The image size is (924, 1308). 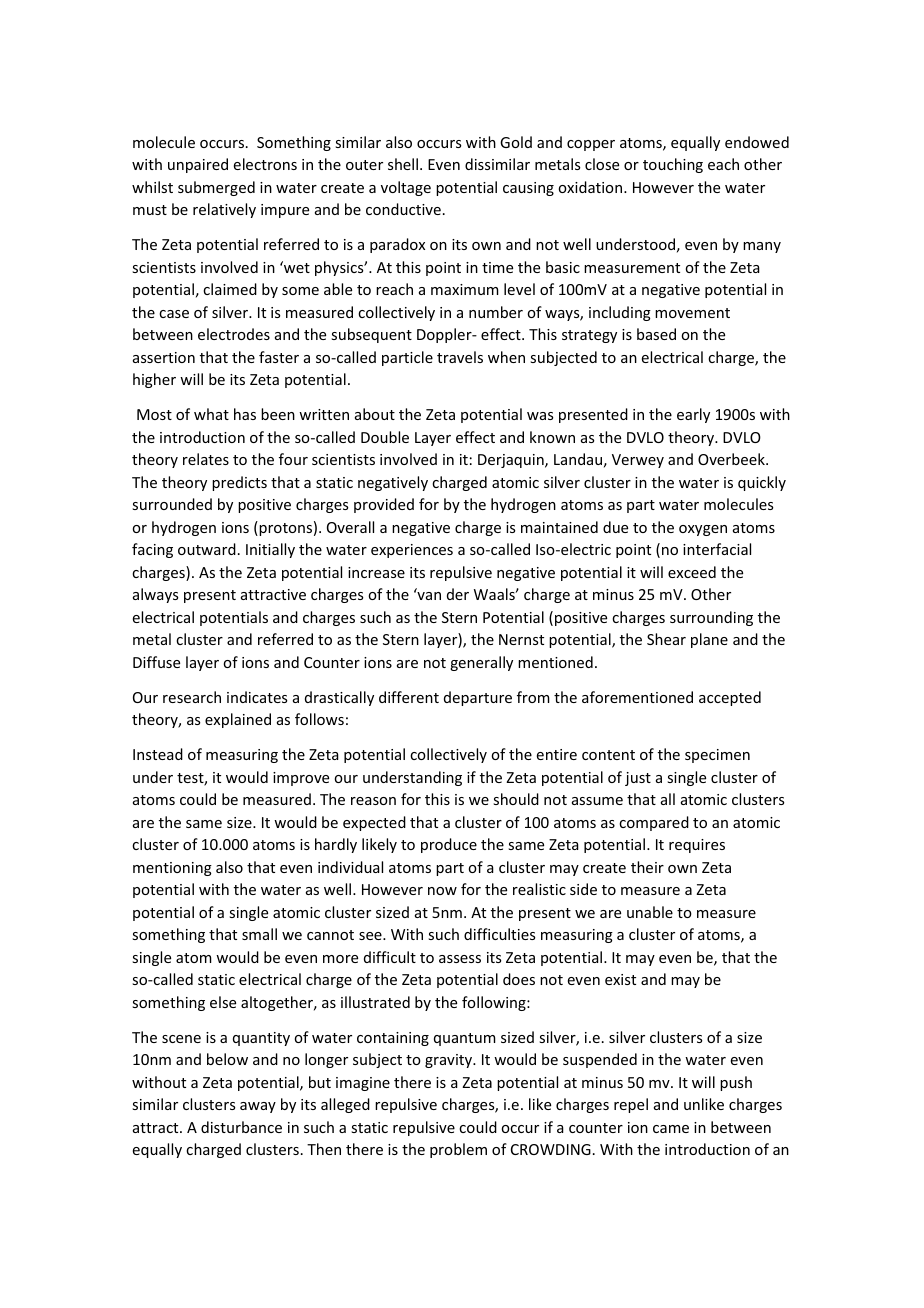 I want to click on touching, so click(x=673, y=165).
